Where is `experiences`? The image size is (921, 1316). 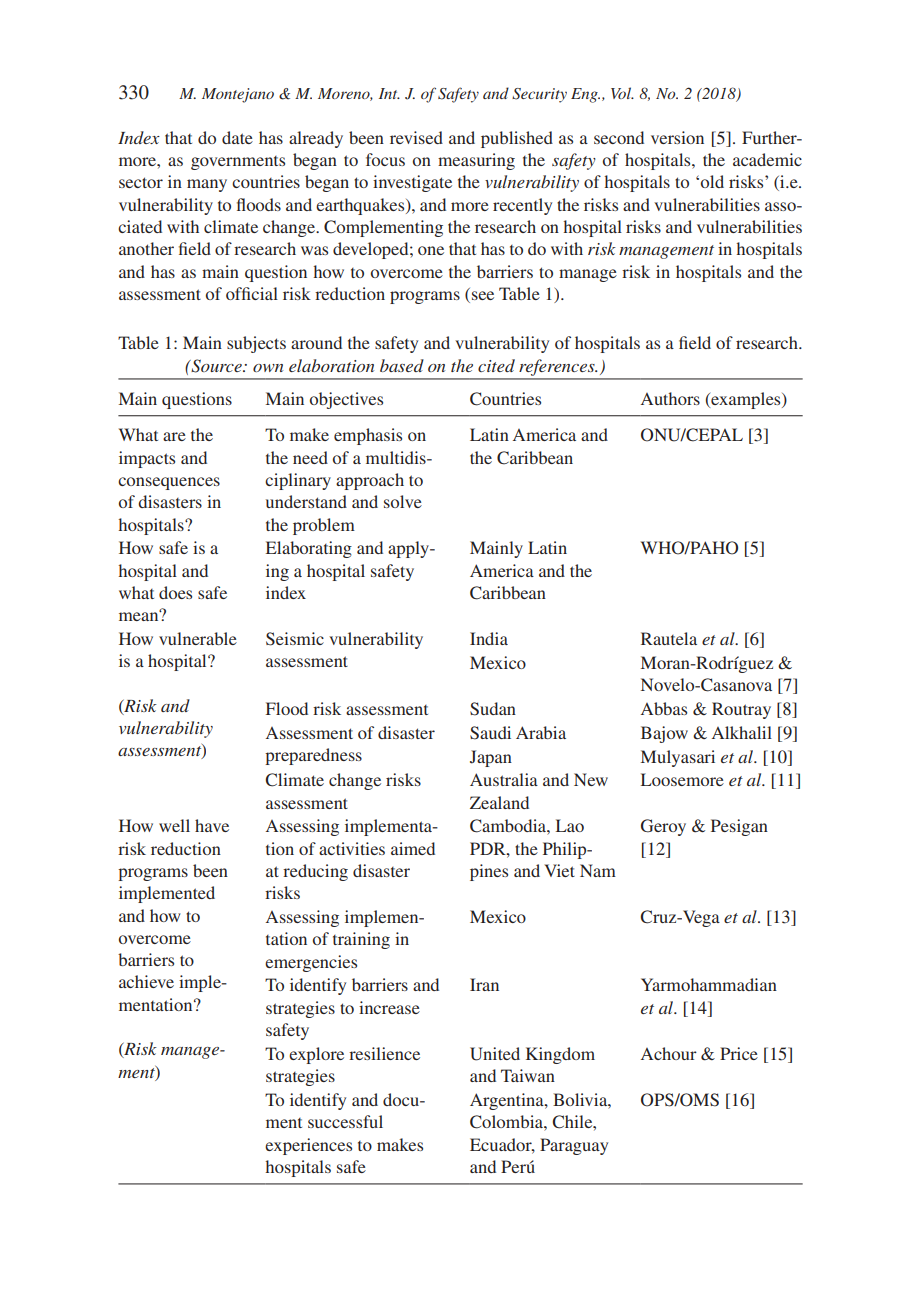 experiences is located at coordinates (308, 1146).
